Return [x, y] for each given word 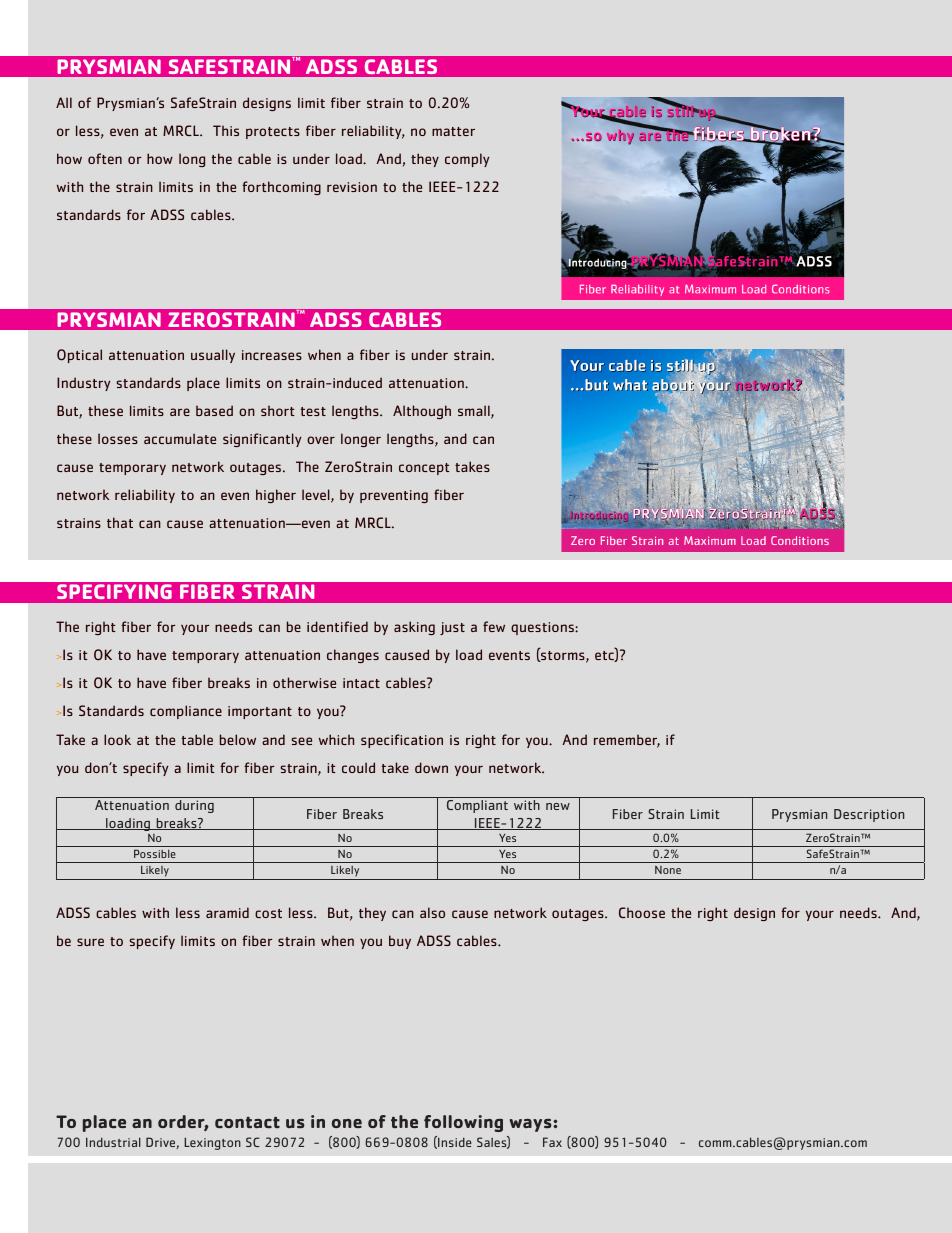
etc [605, 656]
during [194, 806]
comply [467, 160]
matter [453, 131]
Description [869, 815]
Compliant [477, 806]
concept [424, 469]
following [463, 1123]
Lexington [212, 1143]
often [105, 158]
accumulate [180, 438]
